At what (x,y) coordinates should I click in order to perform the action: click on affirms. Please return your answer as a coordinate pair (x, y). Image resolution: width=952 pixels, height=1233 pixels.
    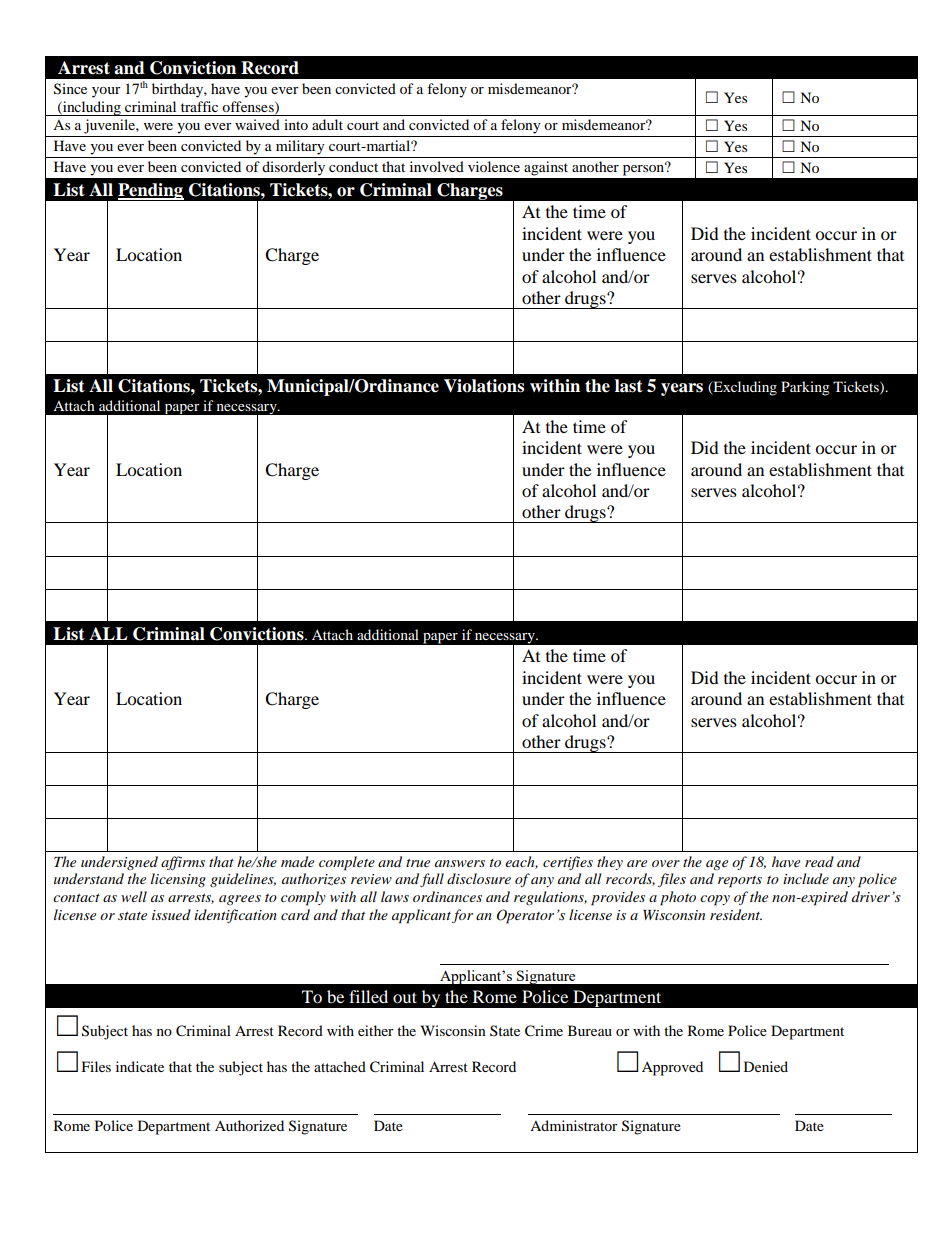
    Looking at the image, I should click on (183, 863).
